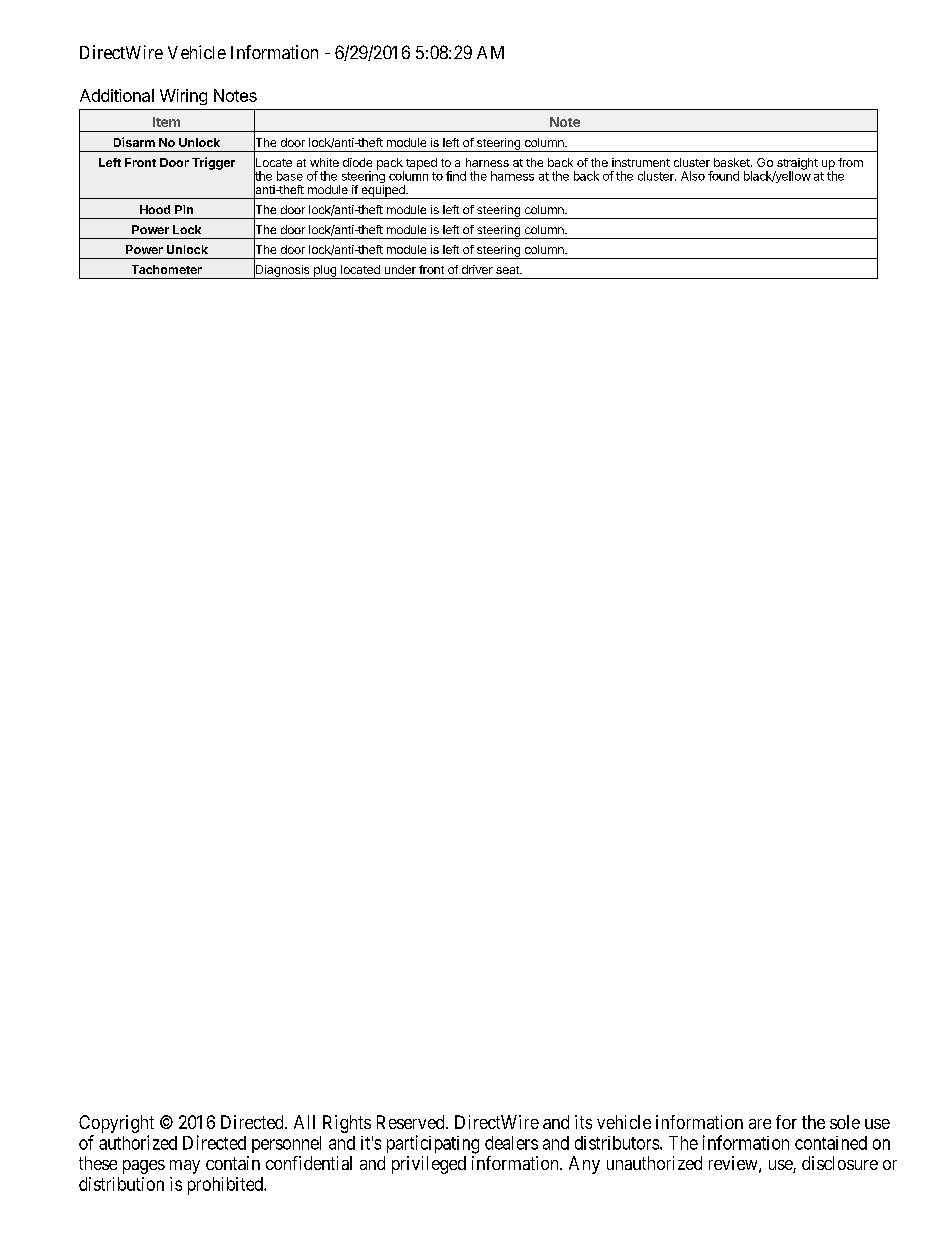  I want to click on dealers, so click(511, 1143).
